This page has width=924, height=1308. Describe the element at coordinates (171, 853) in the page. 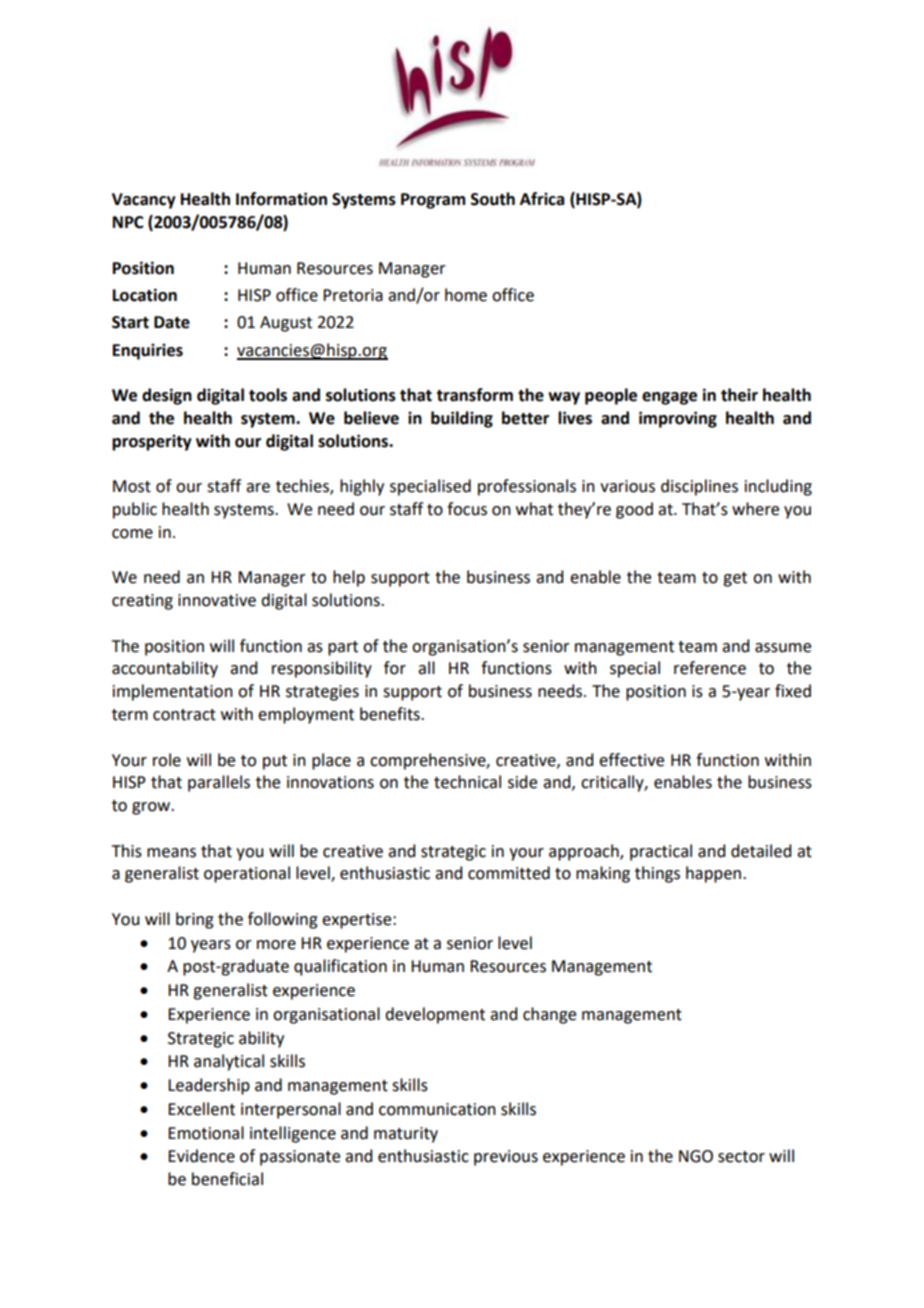

I see `means` at that location.
